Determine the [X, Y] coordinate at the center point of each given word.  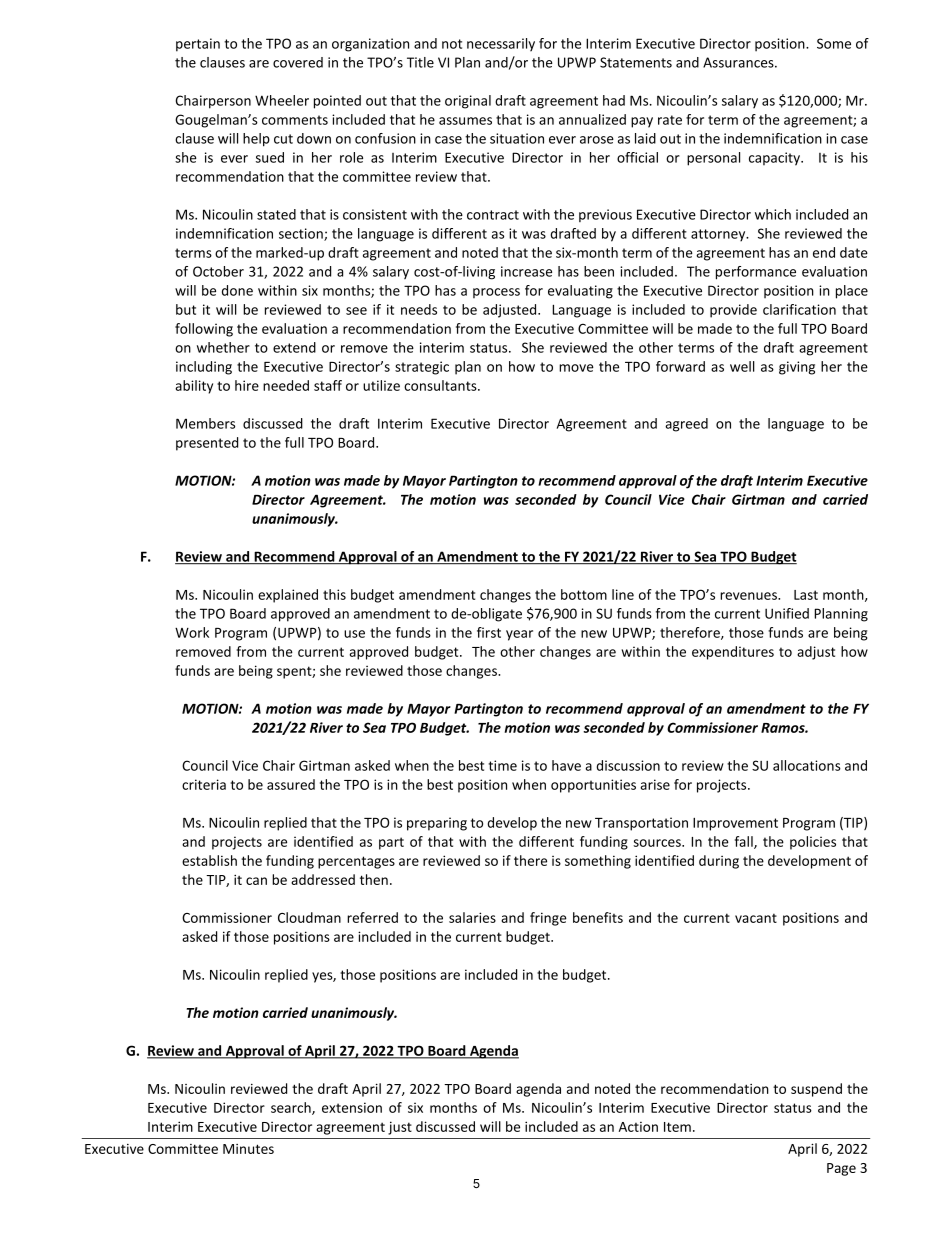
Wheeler [282, 100]
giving [797, 368]
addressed [323, 879]
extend [294, 347]
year [519, 635]
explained [288, 596]
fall [745, 842]
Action [638, 1127]
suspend [816, 1090]
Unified [787, 613]
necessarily [501, 45]
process [496, 293]
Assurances [739, 62]
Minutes [248, 1149]
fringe [548, 919]
